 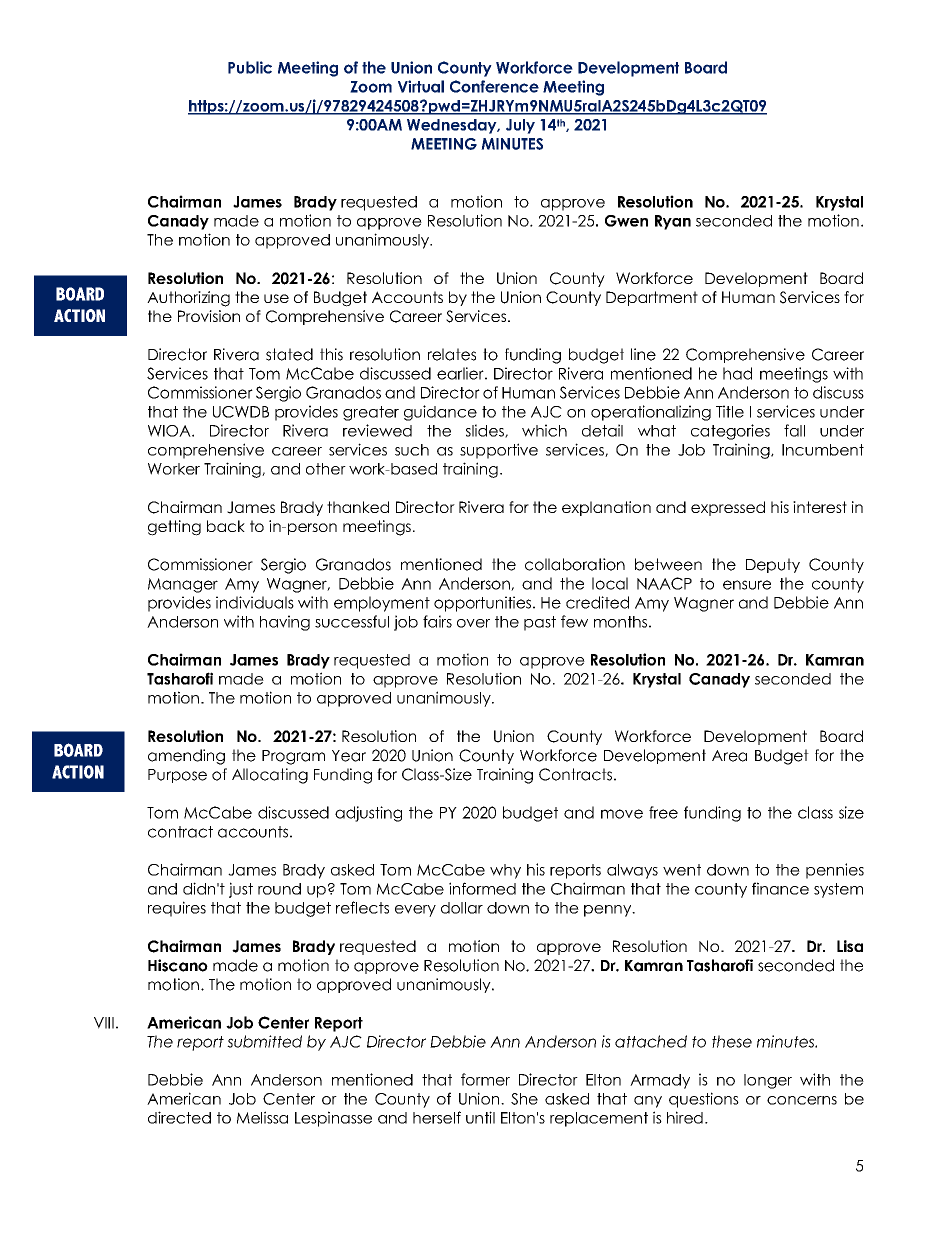 I want to click on directed, so click(x=179, y=1117).
